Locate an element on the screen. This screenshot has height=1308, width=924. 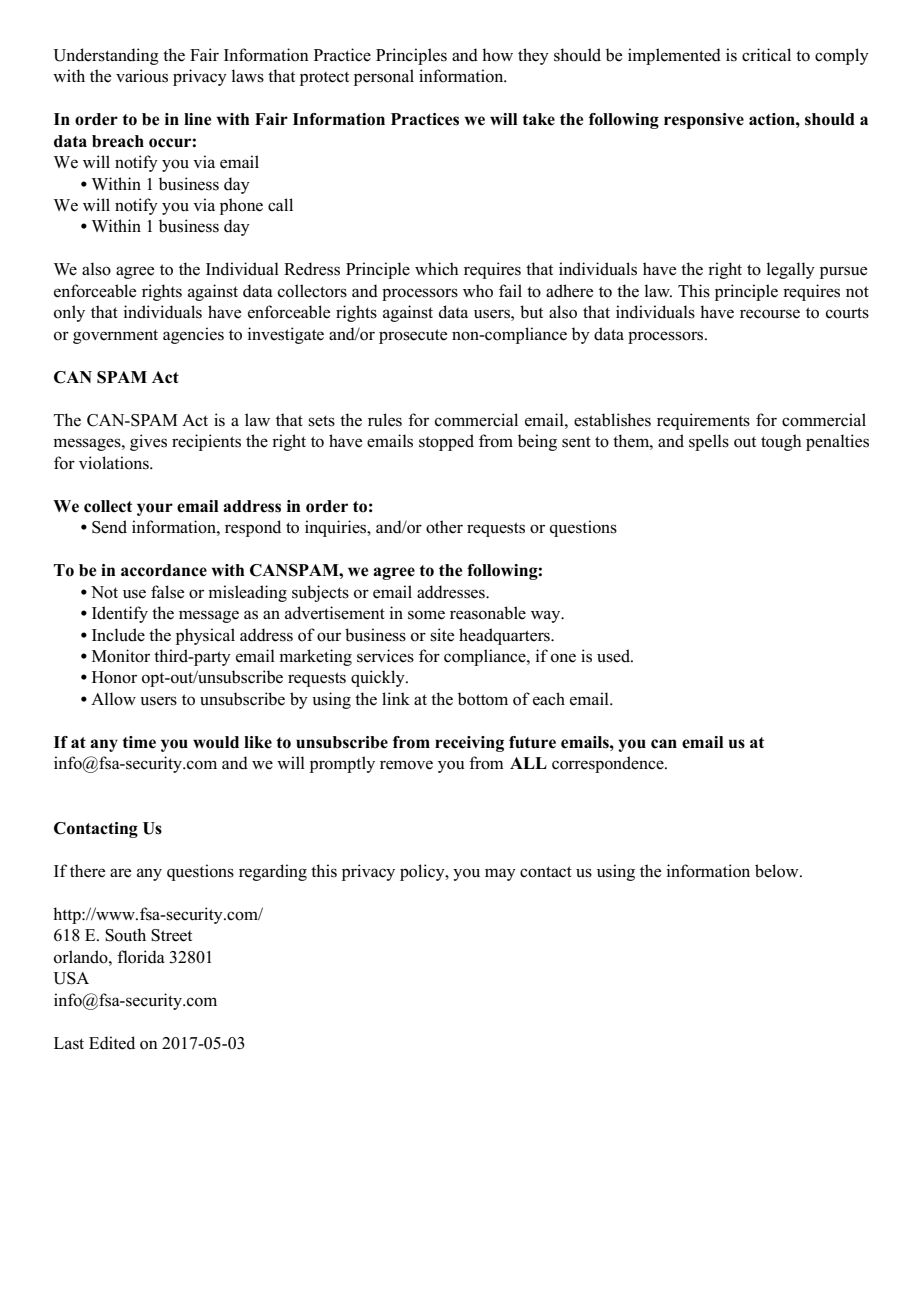
tough is located at coordinates (781, 442).
